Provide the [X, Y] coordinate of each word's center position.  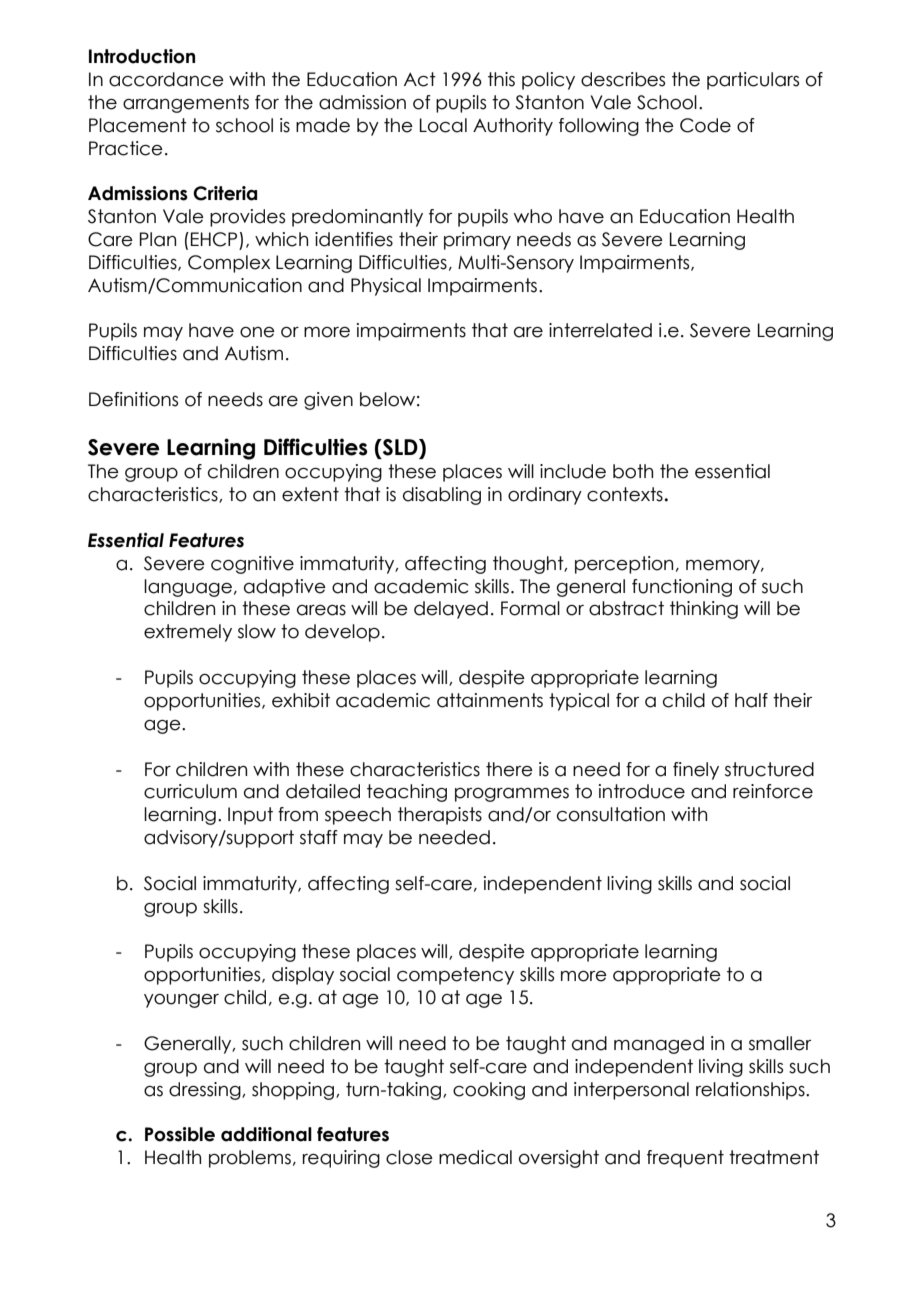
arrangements [186, 104]
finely [696, 771]
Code [705, 125]
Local [443, 125]
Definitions [133, 399]
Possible [180, 1134]
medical [475, 1157]
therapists [440, 816]
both [633, 471]
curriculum [190, 791]
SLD [400, 448]
